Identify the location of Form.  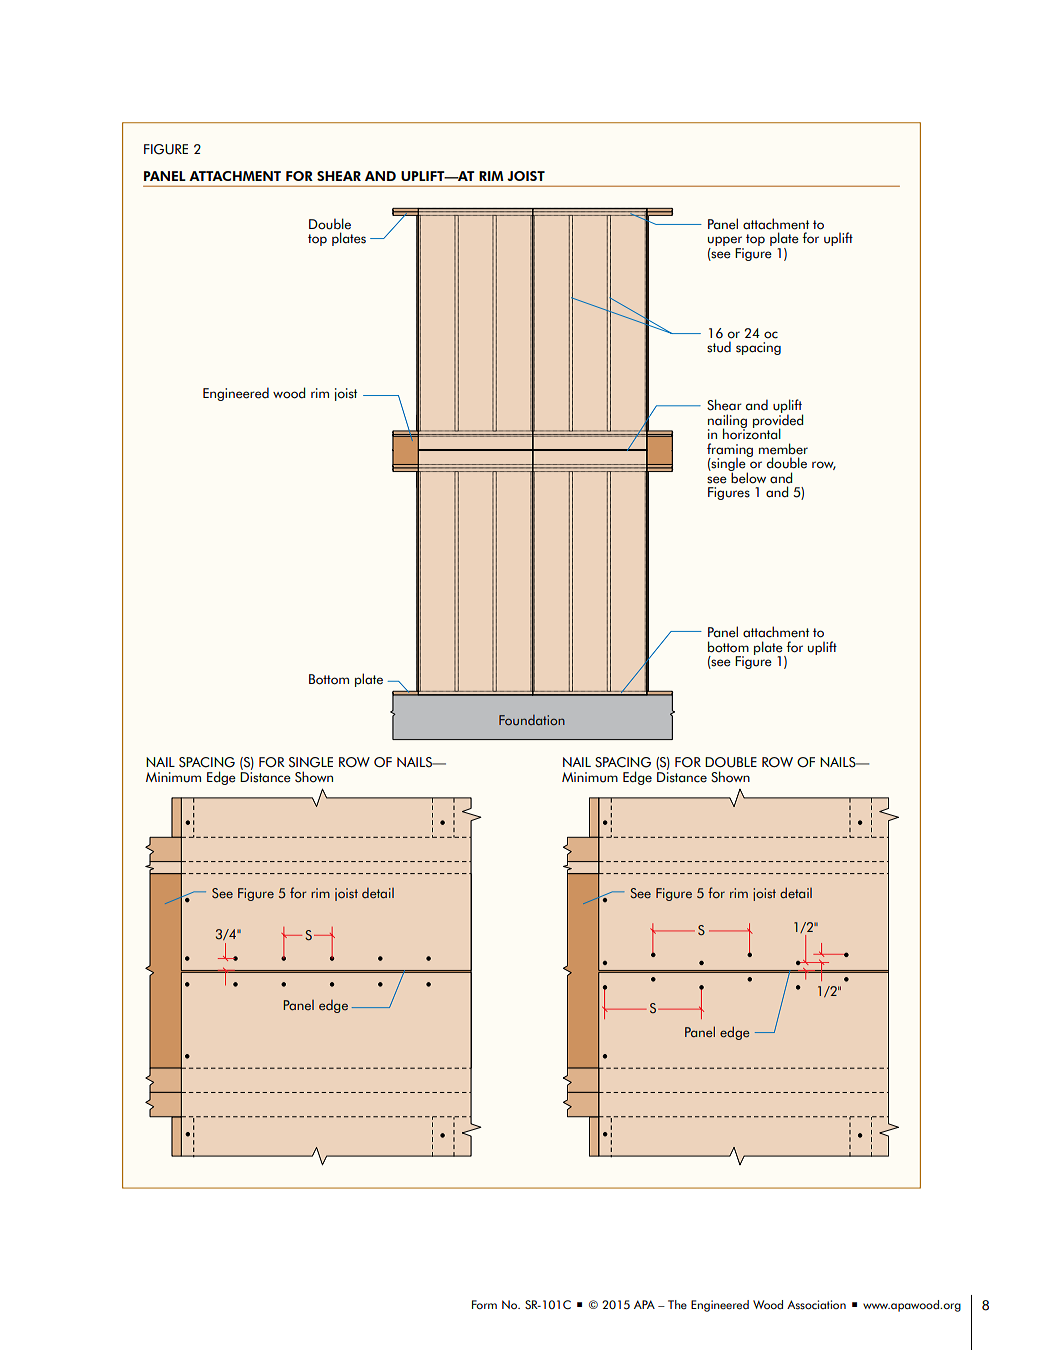
(484, 1304).
